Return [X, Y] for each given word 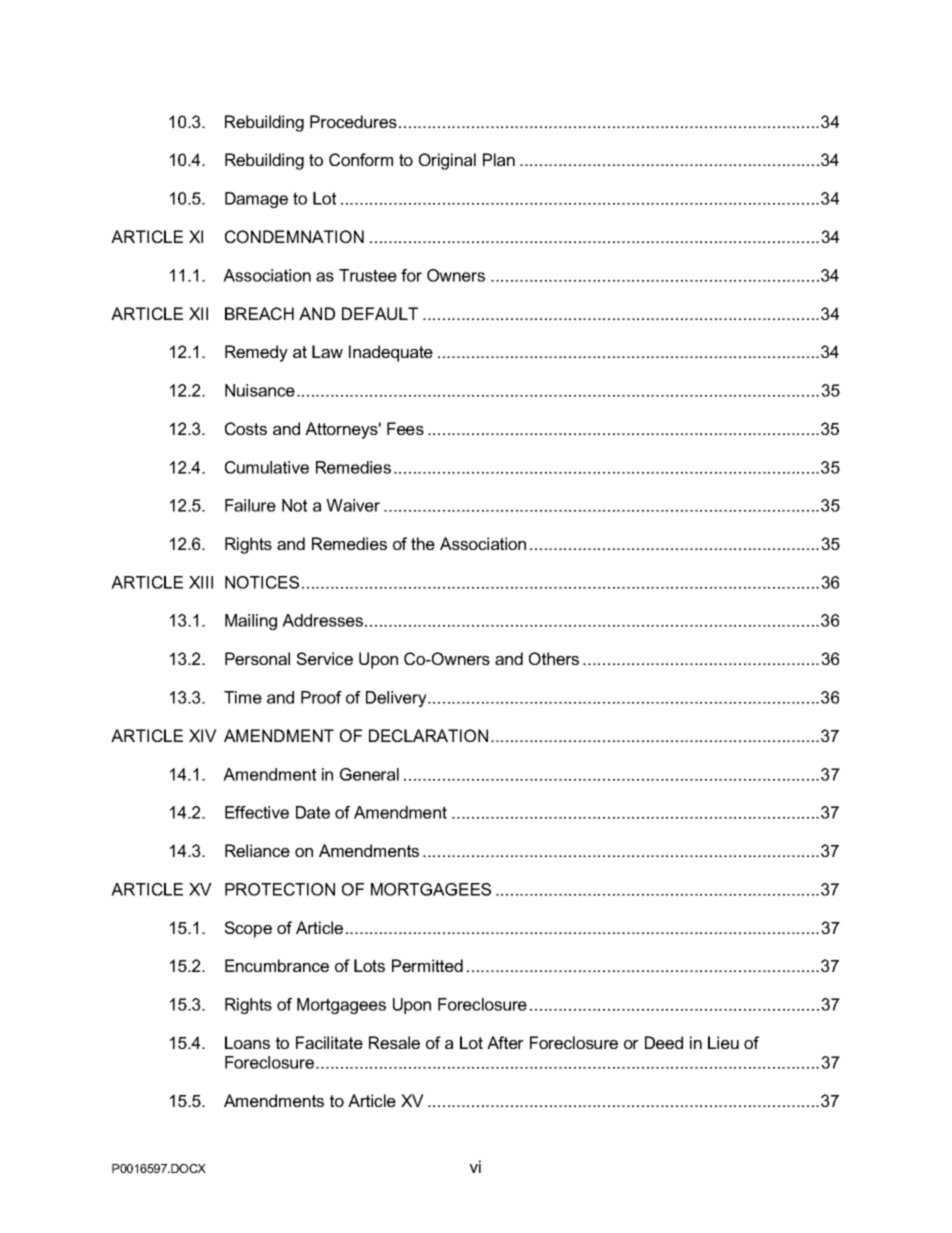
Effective [257, 812]
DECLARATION [428, 735]
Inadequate [391, 353]
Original [447, 161]
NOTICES [262, 582]
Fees [405, 428]
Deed [664, 1042]
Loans [247, 1042]
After [505, 1042]
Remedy [256, 353]
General [369, 774]
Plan [499, 159]
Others [554, 658]
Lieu [723, 1042]
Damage [256, 200]
